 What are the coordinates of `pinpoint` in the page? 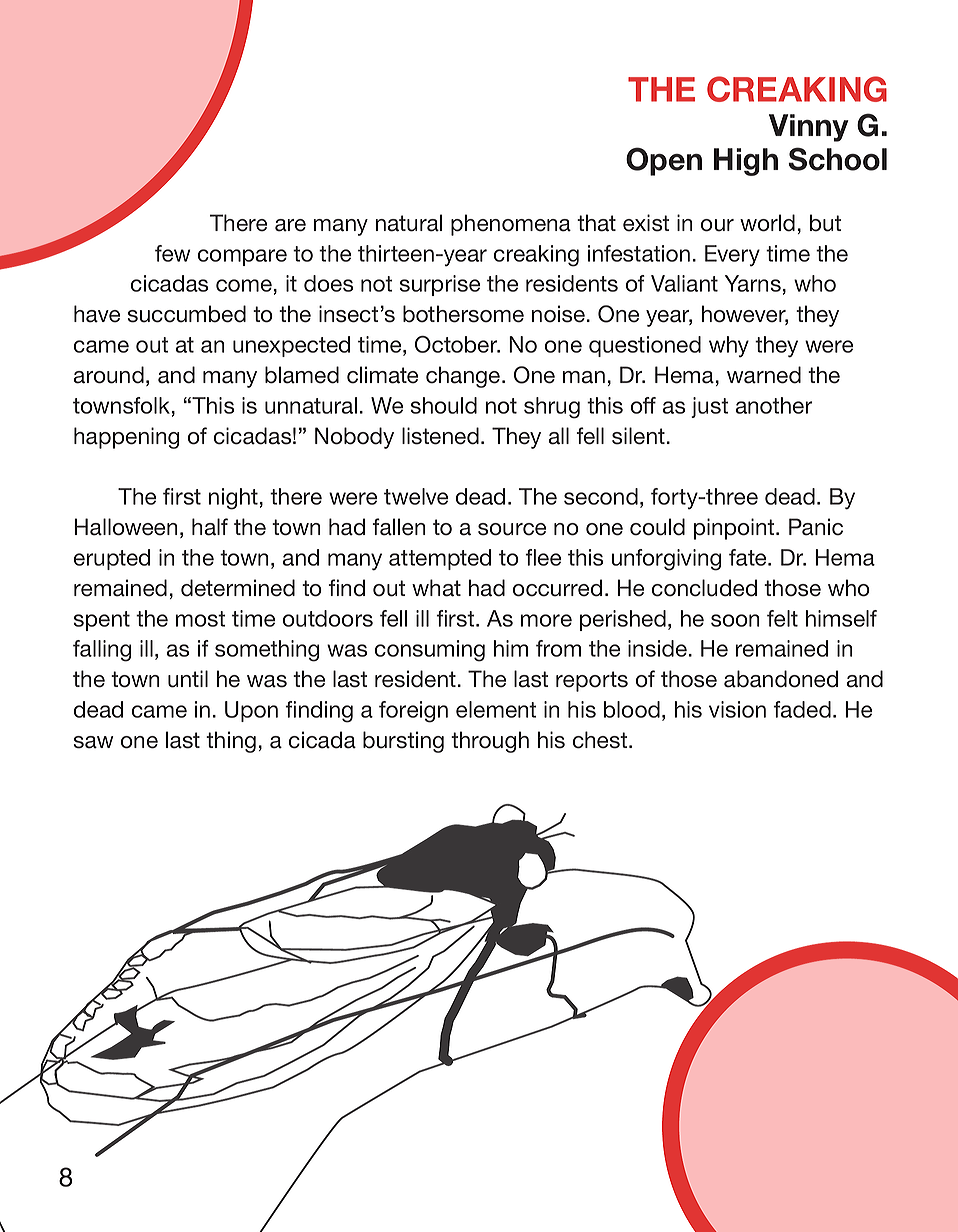 It's located at (735, 529).
